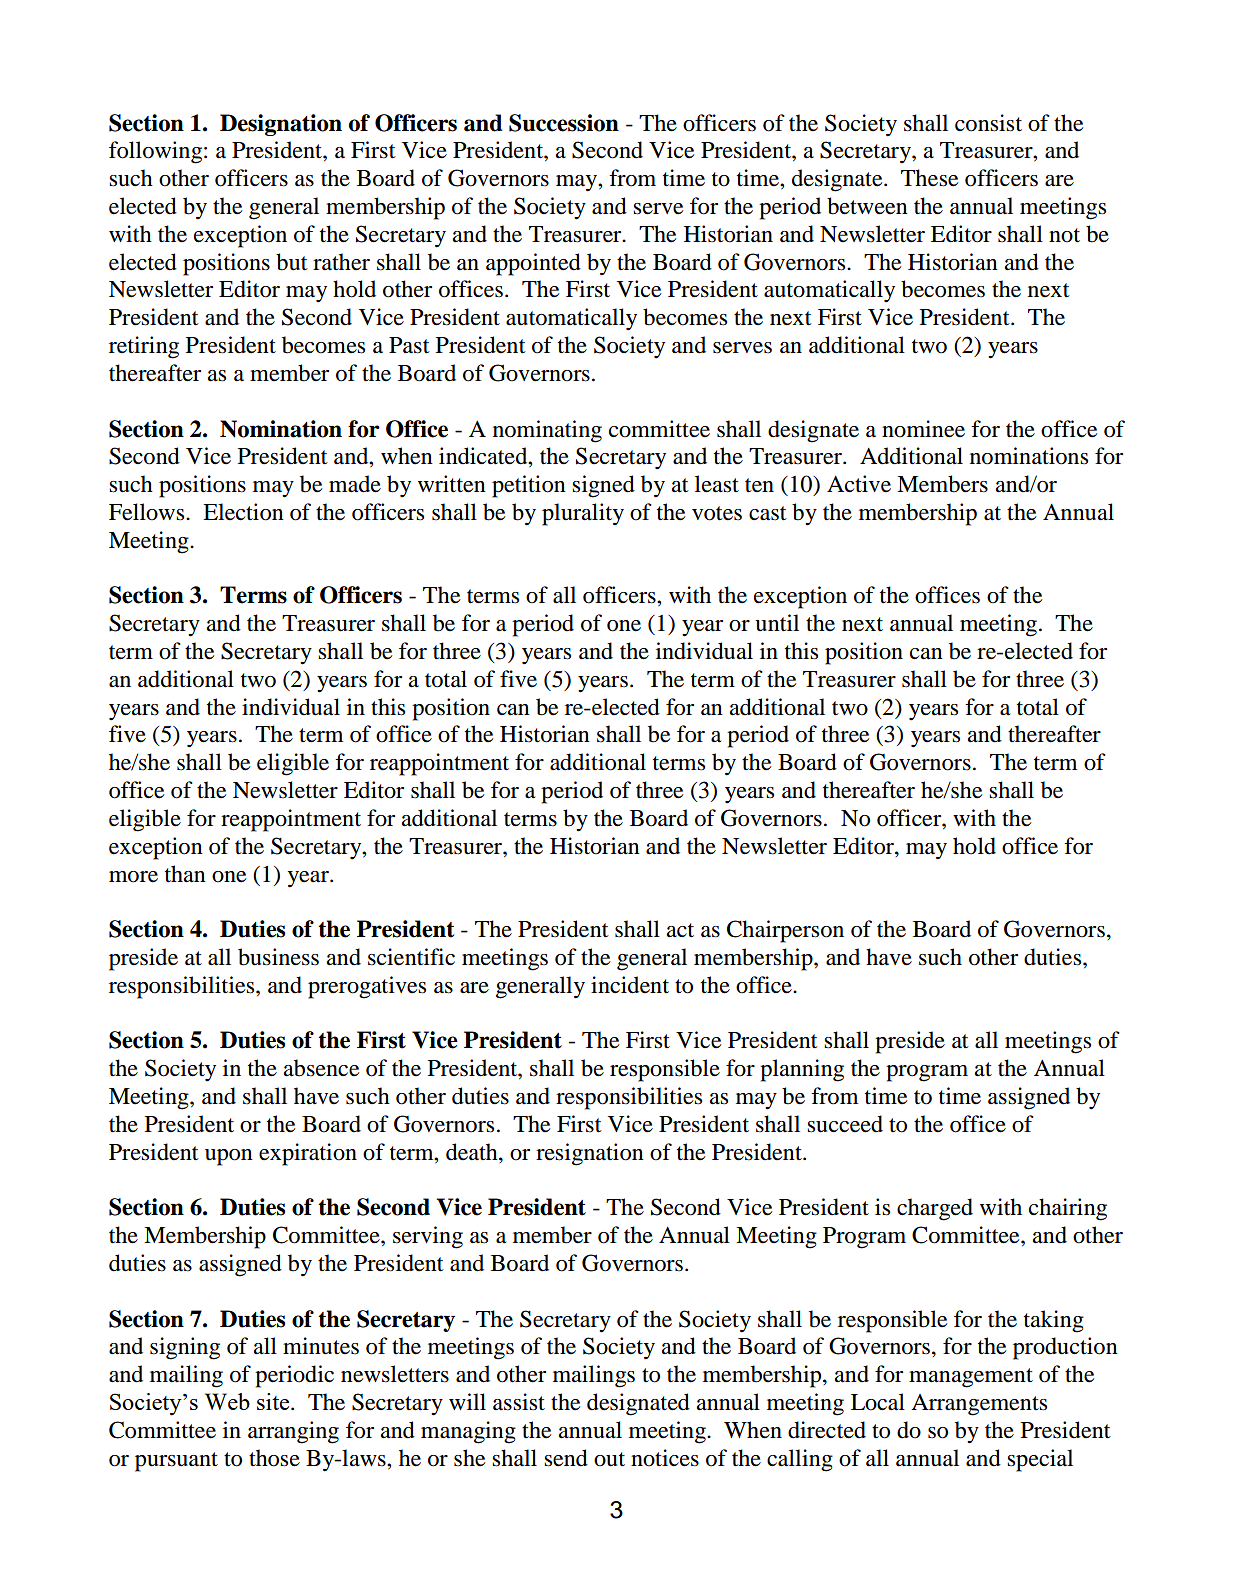 The height and width of the screenshot is (1596, 1233). What do you see at coordinates (979, 1405) in the screenshot?
I see `Arrangements` at bounding box center [979, 1405].
